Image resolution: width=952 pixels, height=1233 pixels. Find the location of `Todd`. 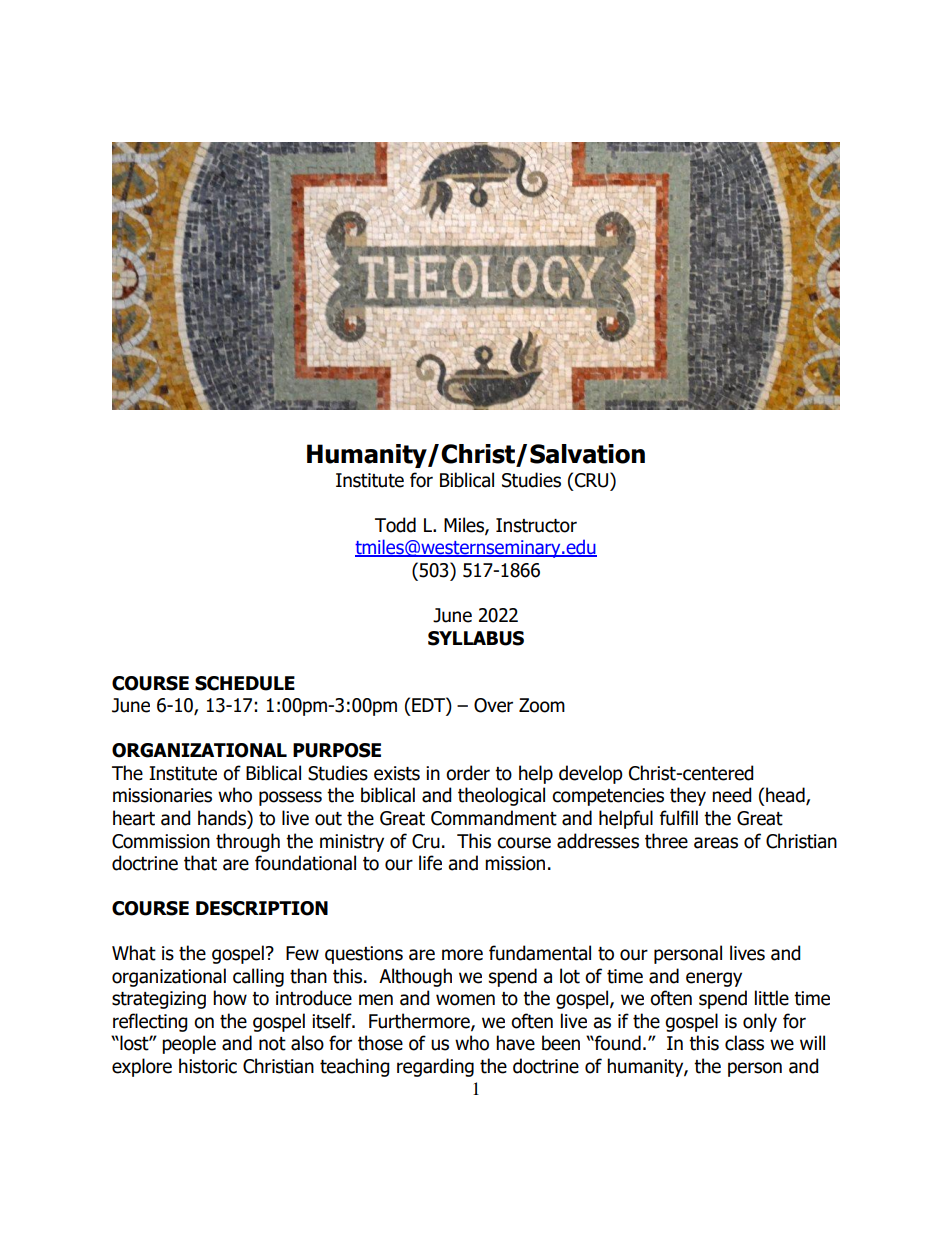

Todd is located at coordinates (395, 525).
